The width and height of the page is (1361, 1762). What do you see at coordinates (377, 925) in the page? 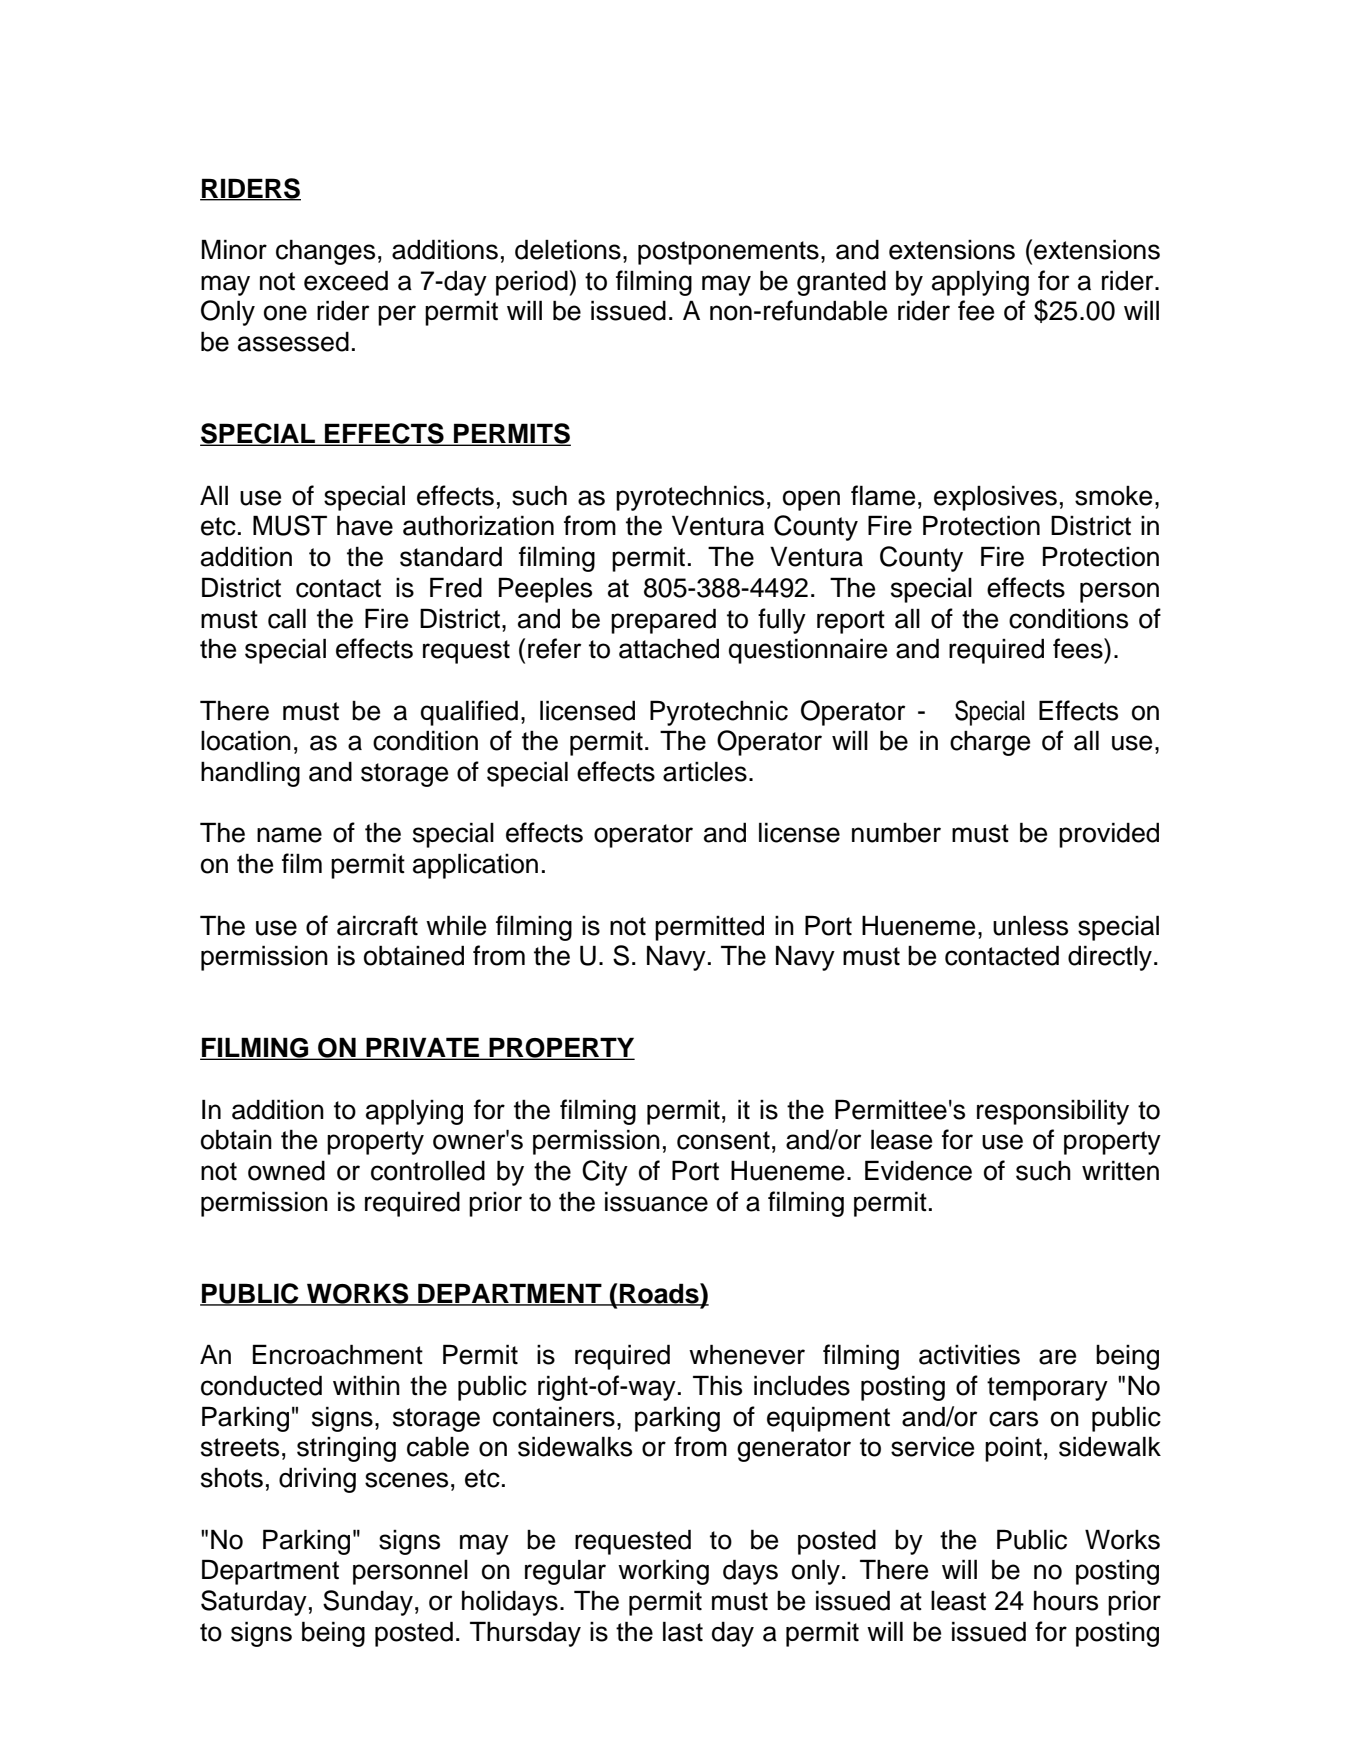
I see `aircraft` at bounding box center [377, 925].
